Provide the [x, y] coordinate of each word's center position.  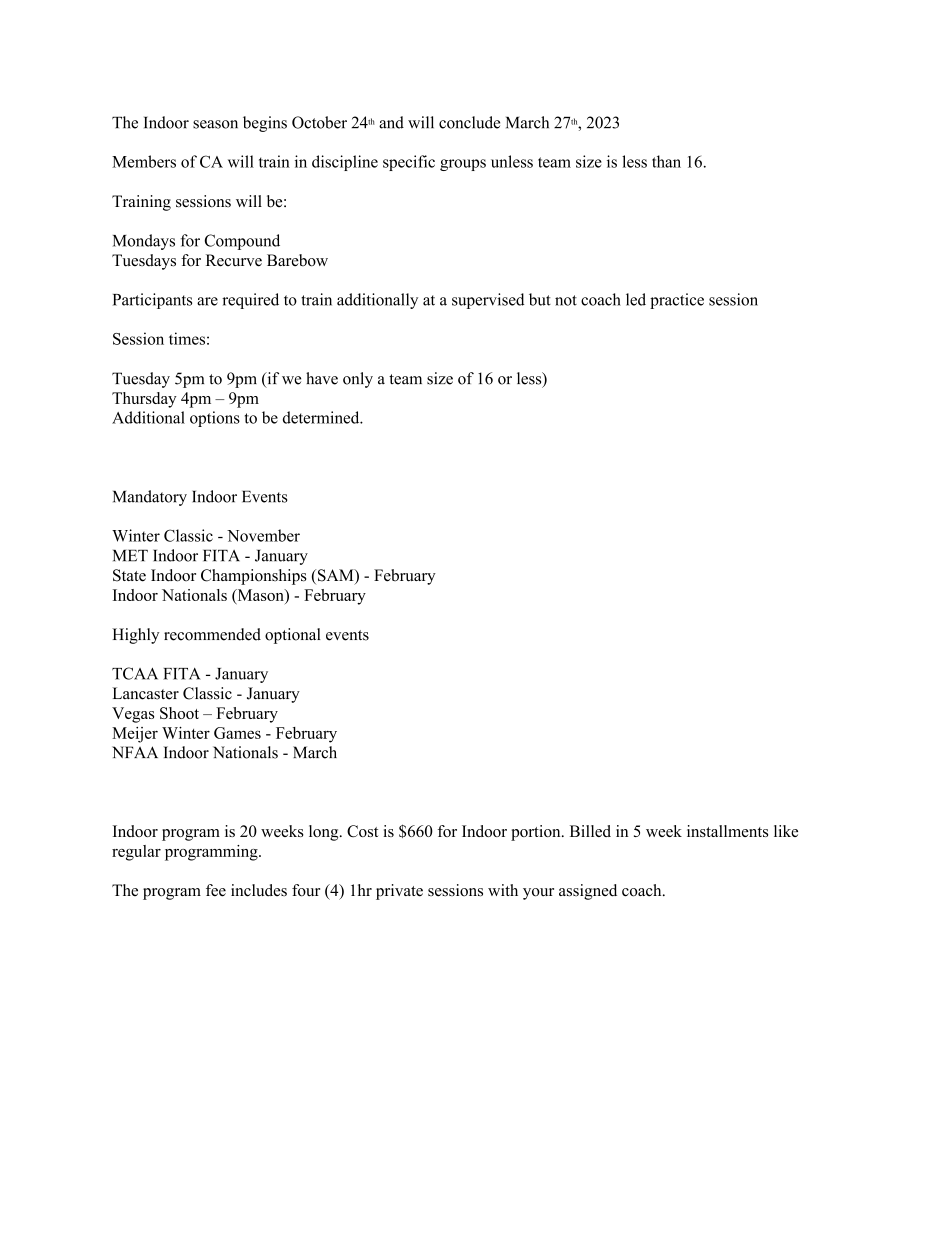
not [566, 300]
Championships [254, 577]
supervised [488, 301]
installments [727, 831]
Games [237, 733]
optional [293, 636]
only [358, 380]
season [215, 124]
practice [677, 301]
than [666, 161]
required [250, 301]
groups [463, 165]
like [786, 831]
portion [537, 833]
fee [216, 890]
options [215, 419]
